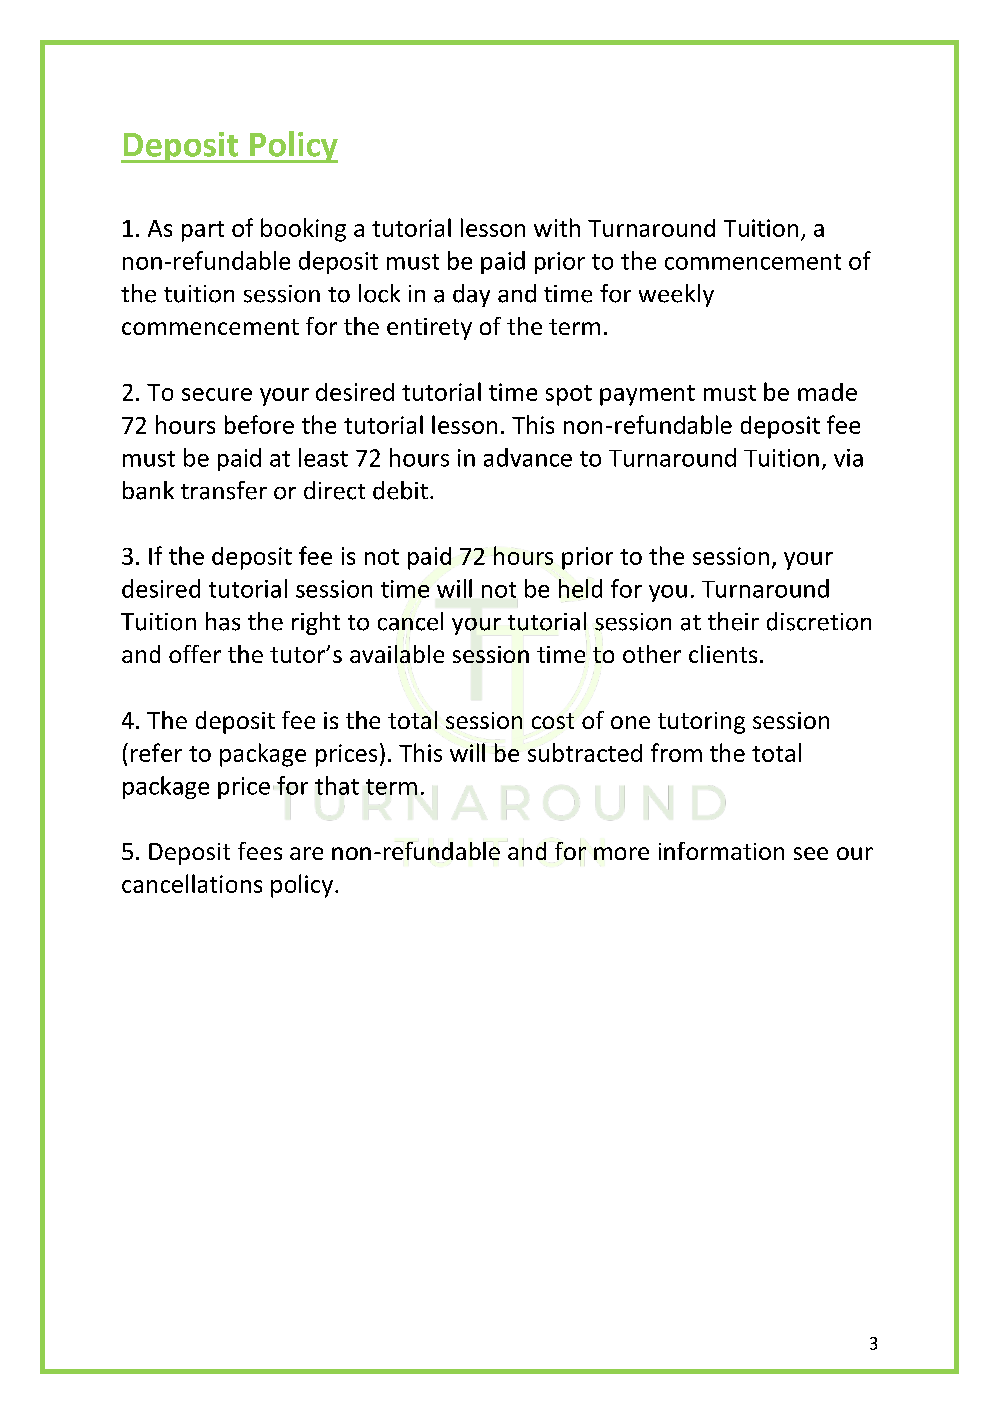 Image resolution: width=999 pixels, height=1414 pixels. What do you see at coordinates (223, 621) in the screenshot?
I see `has` at bounding box center [223, 621].
